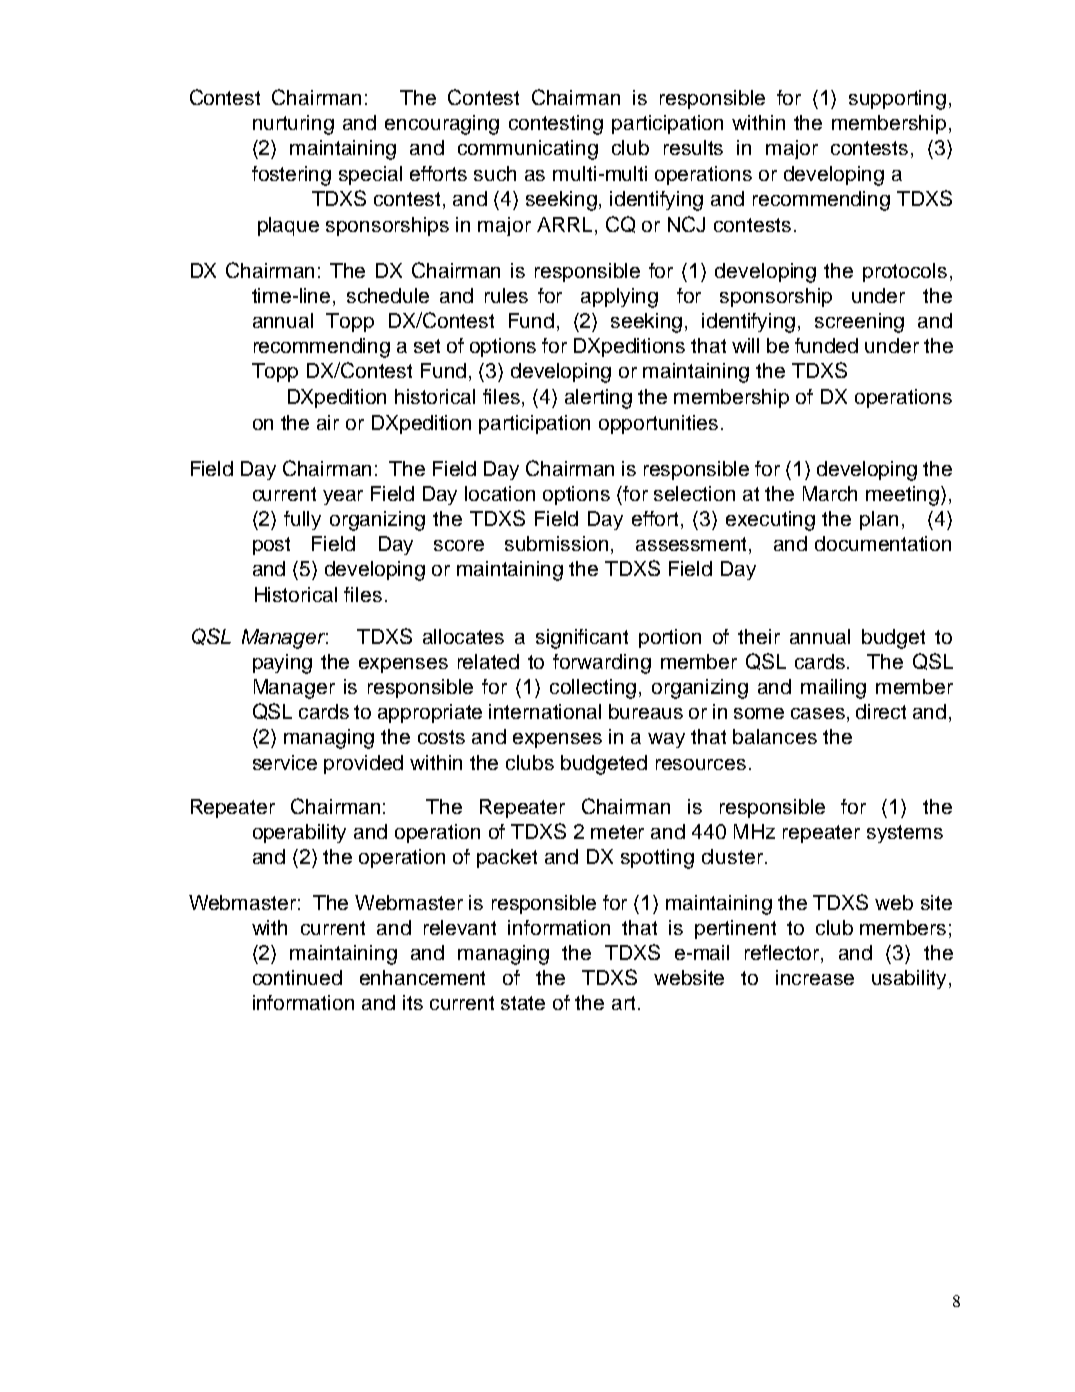  I want to click on paying, so click(282, 664).
